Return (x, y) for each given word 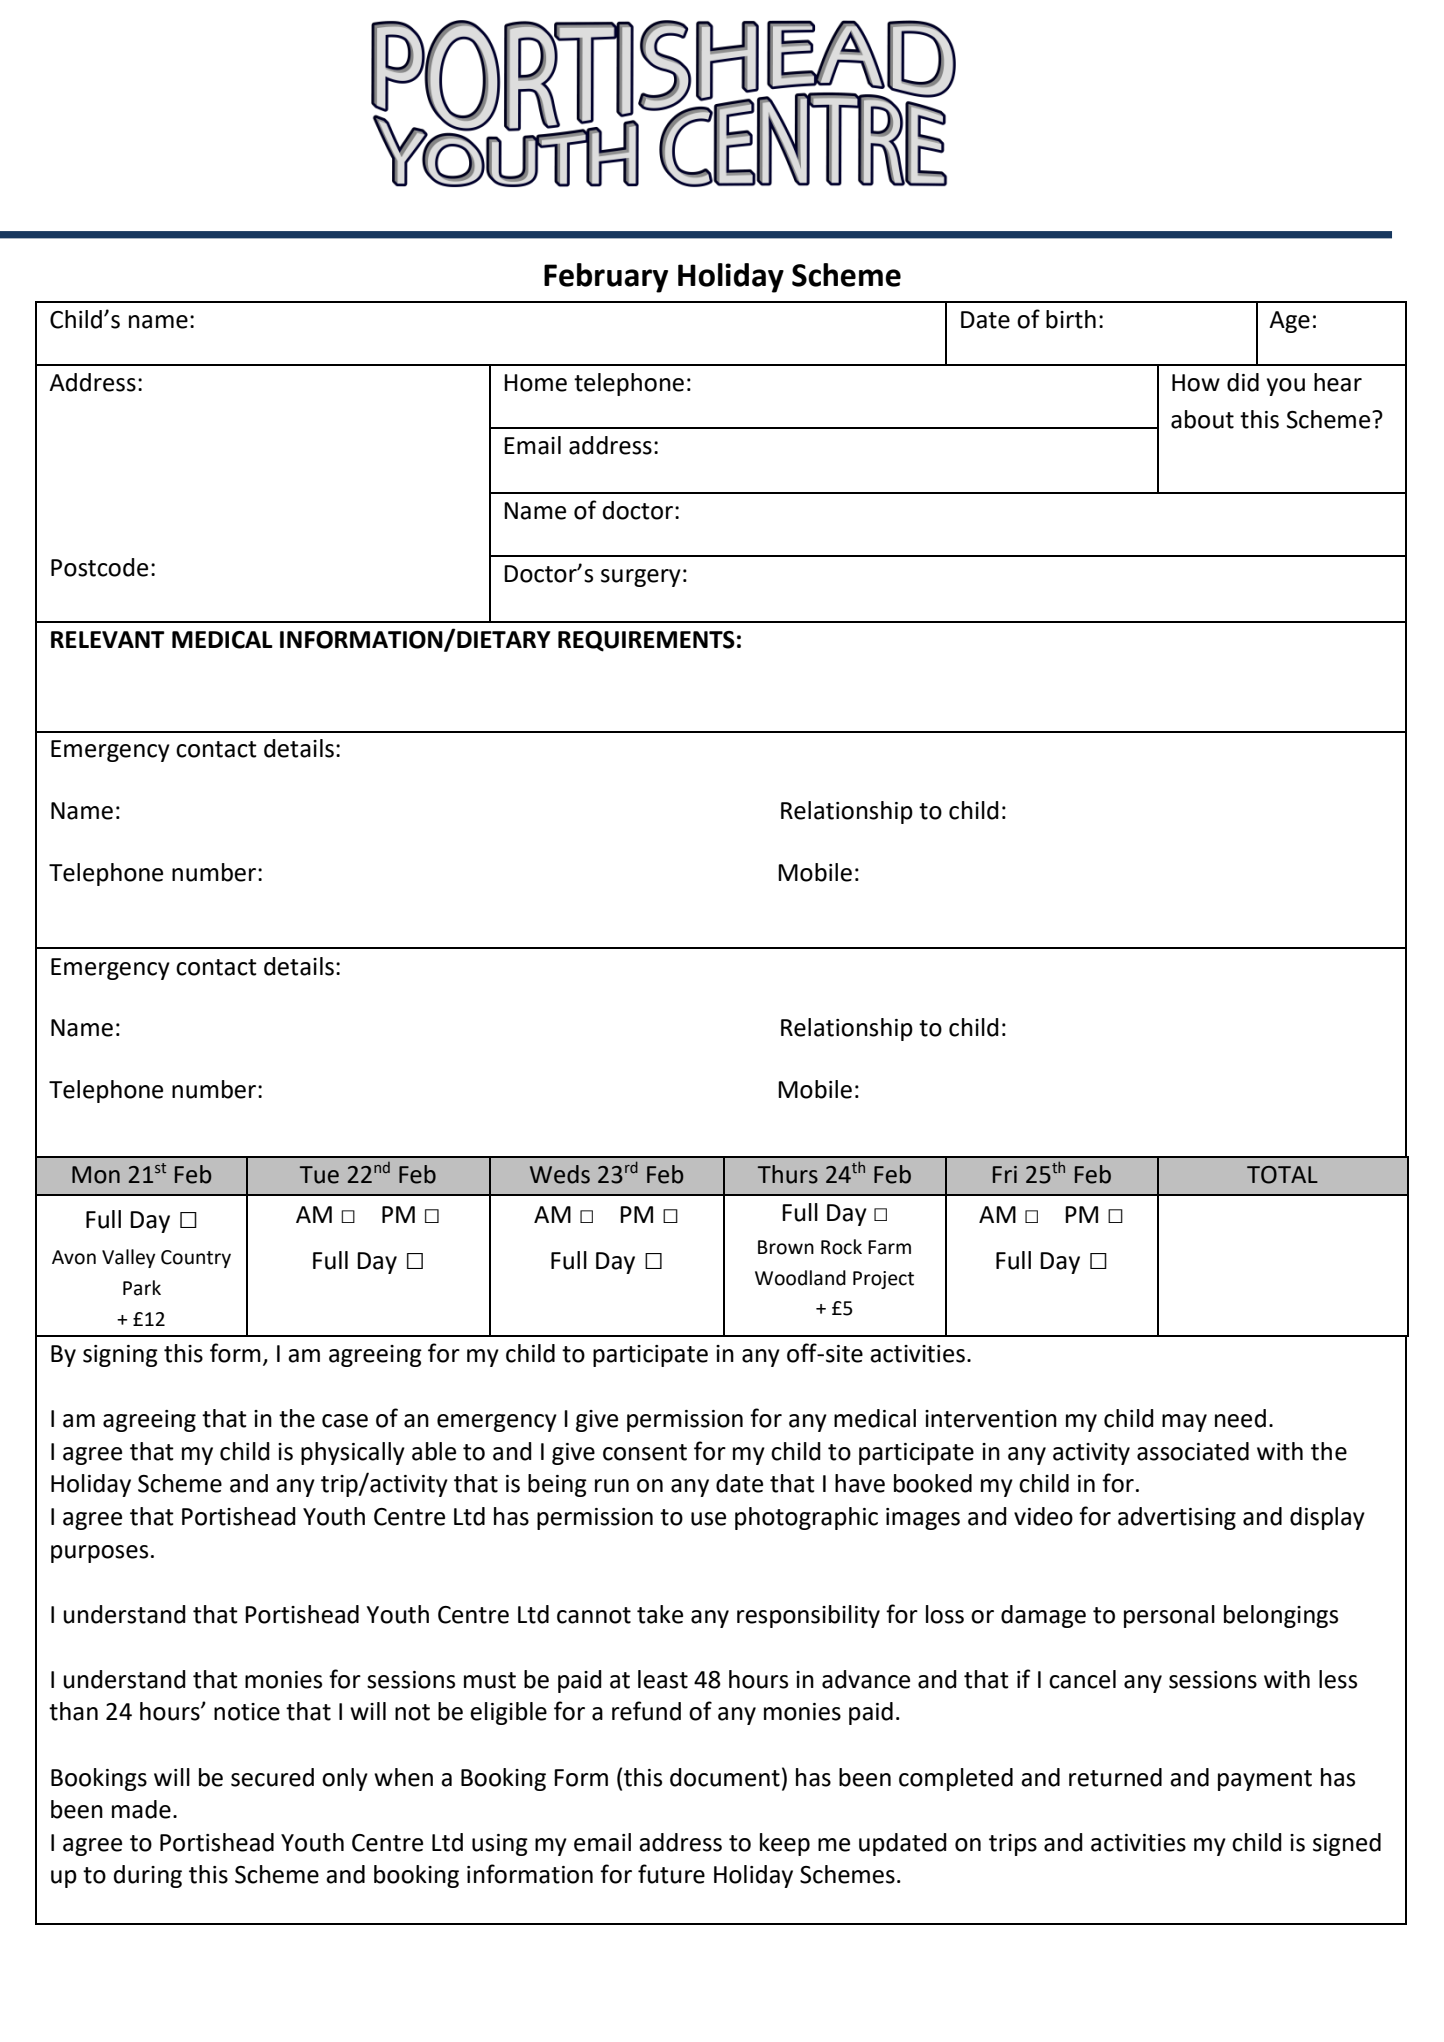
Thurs (788, 1174)
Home (535, 383)
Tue (319, 1175)
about (1202, 419)
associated (1193, 1451)
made (141, 1809)
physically (353, 1453)
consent (645, 1452)
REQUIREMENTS (646, 641)
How (1196, 383)
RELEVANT (108, 639)
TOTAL (1282, 1175)
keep (785, 1844)
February (606, 278)
